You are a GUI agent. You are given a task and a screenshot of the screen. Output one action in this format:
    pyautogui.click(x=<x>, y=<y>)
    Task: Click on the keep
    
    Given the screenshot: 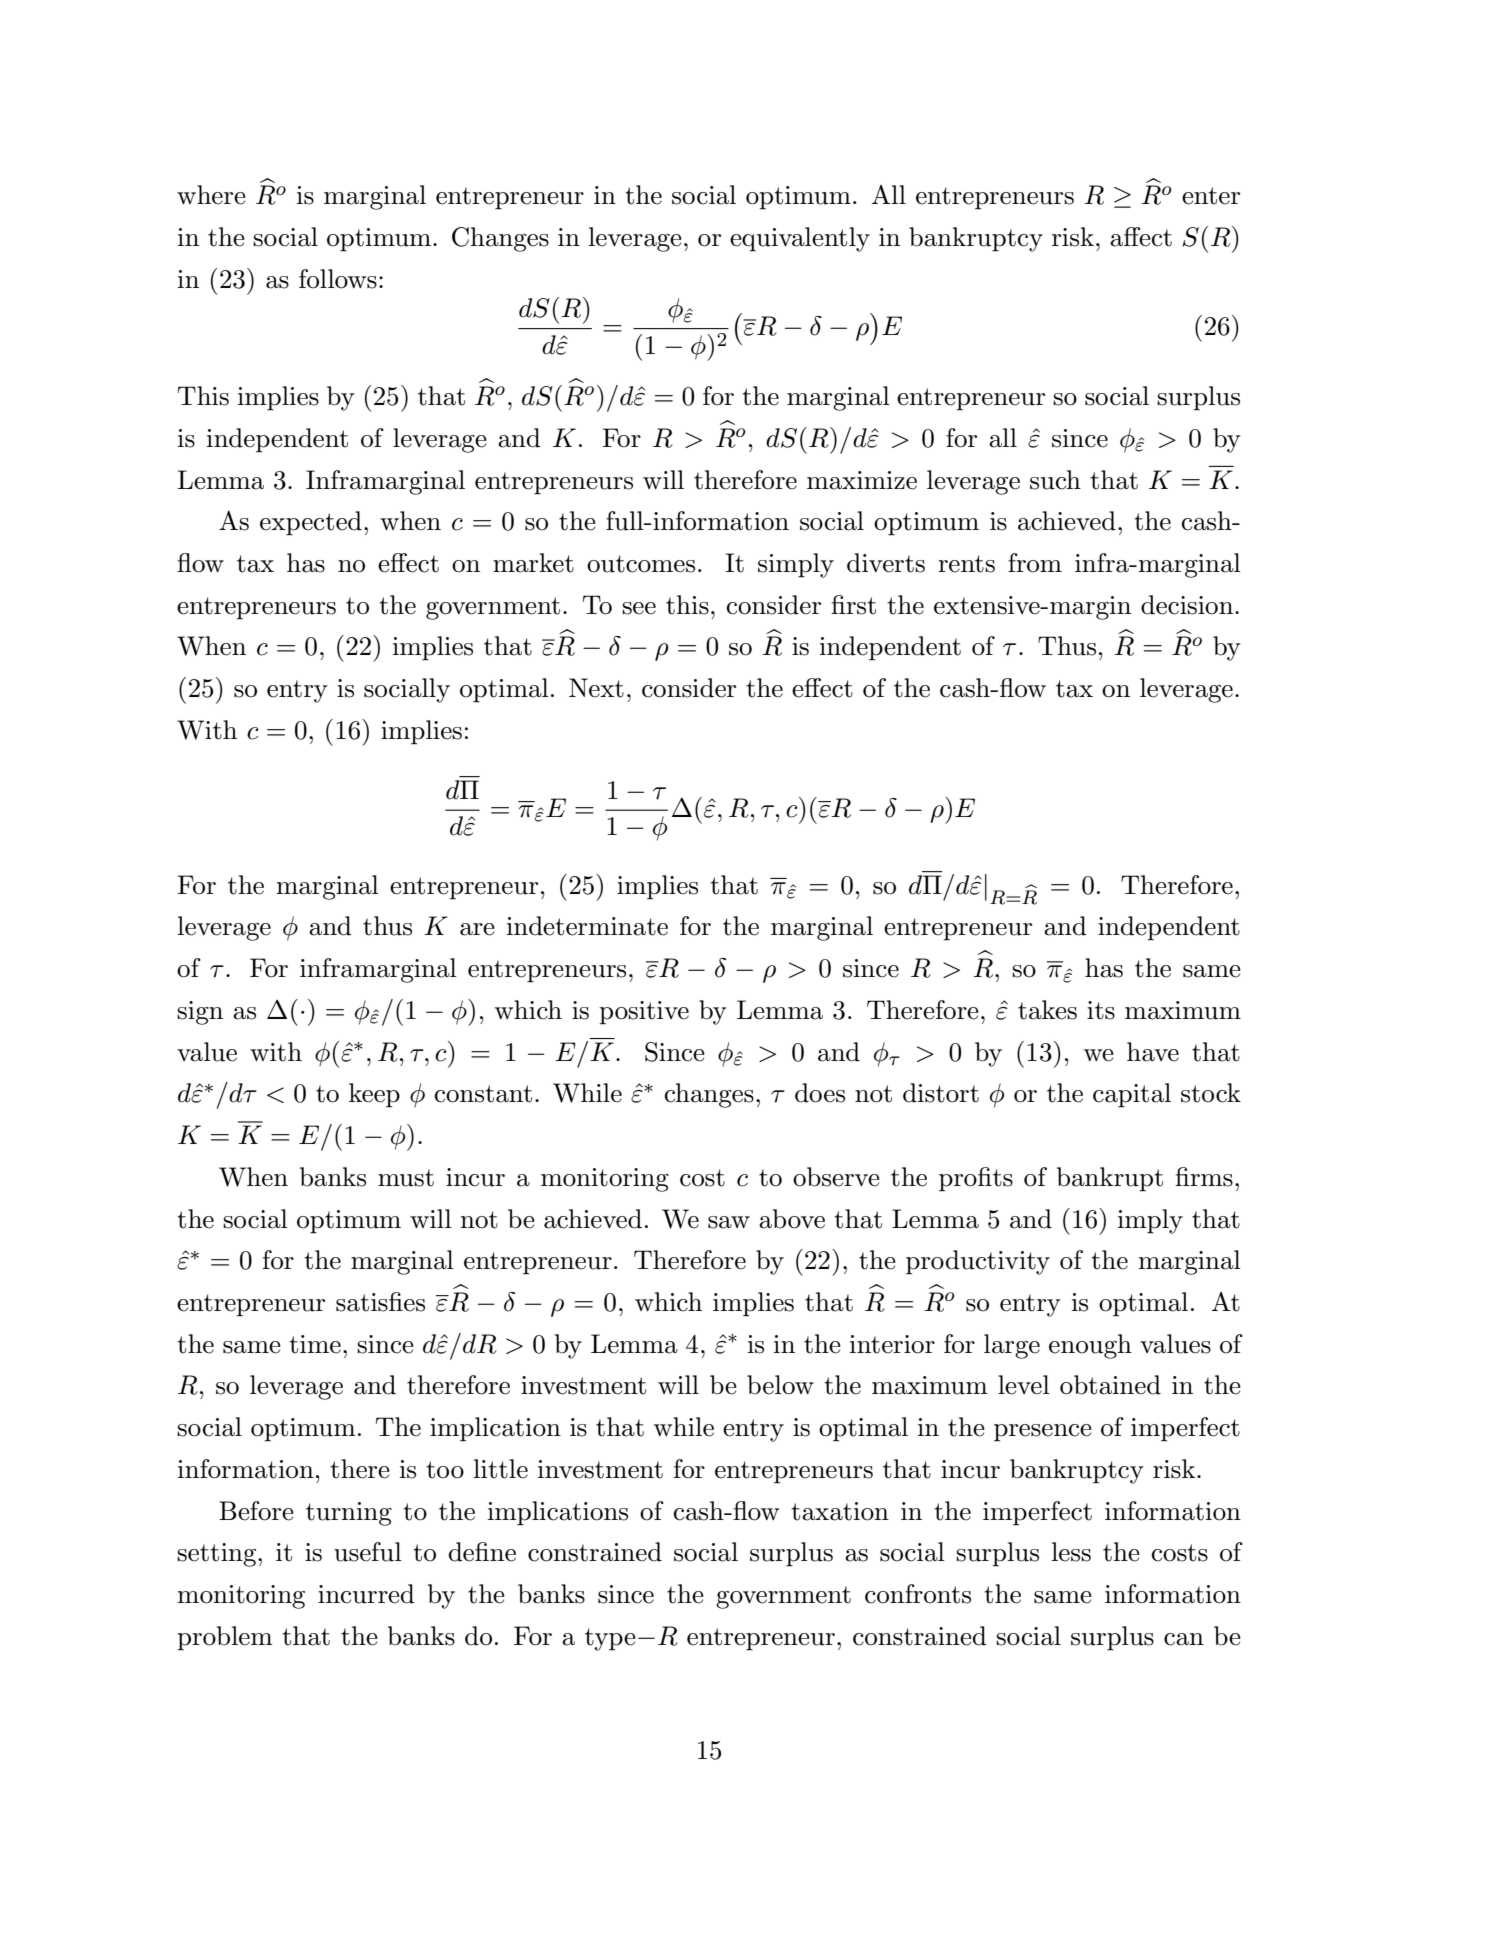 What is the action you would take?
    pyautogui.click(x=374, y=1095)
